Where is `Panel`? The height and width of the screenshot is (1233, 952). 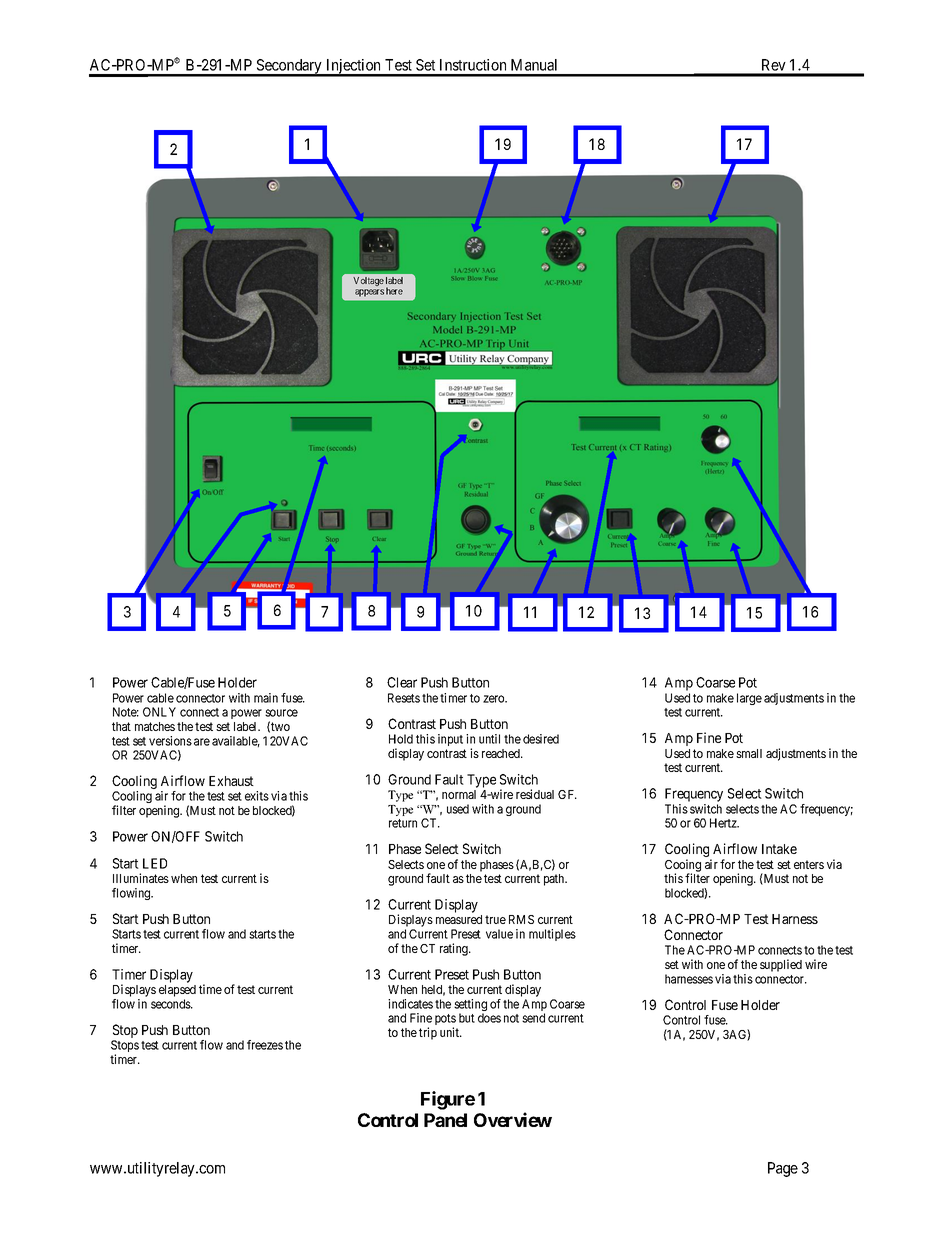 Panel is located at coordinates (445, 1120).
